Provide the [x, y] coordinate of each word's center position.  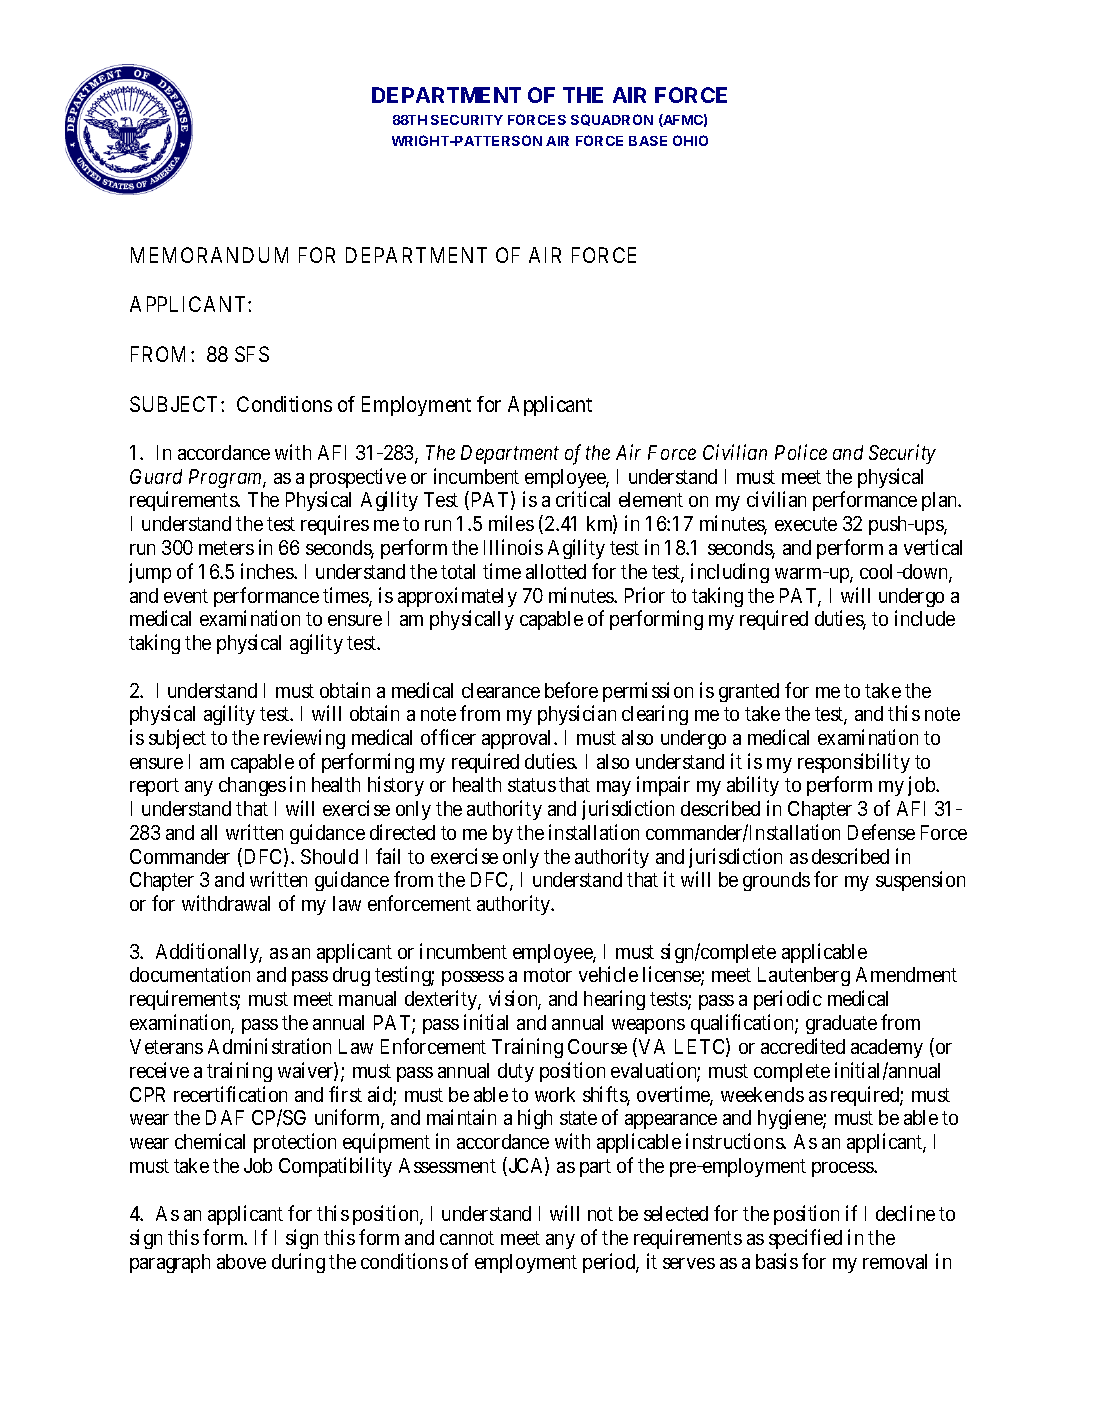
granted [749, 692]
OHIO [690, 140]
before [571, 690]
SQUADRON [612, 120]
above [241, 1261]
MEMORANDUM [209, 255]
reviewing [304, 739]
